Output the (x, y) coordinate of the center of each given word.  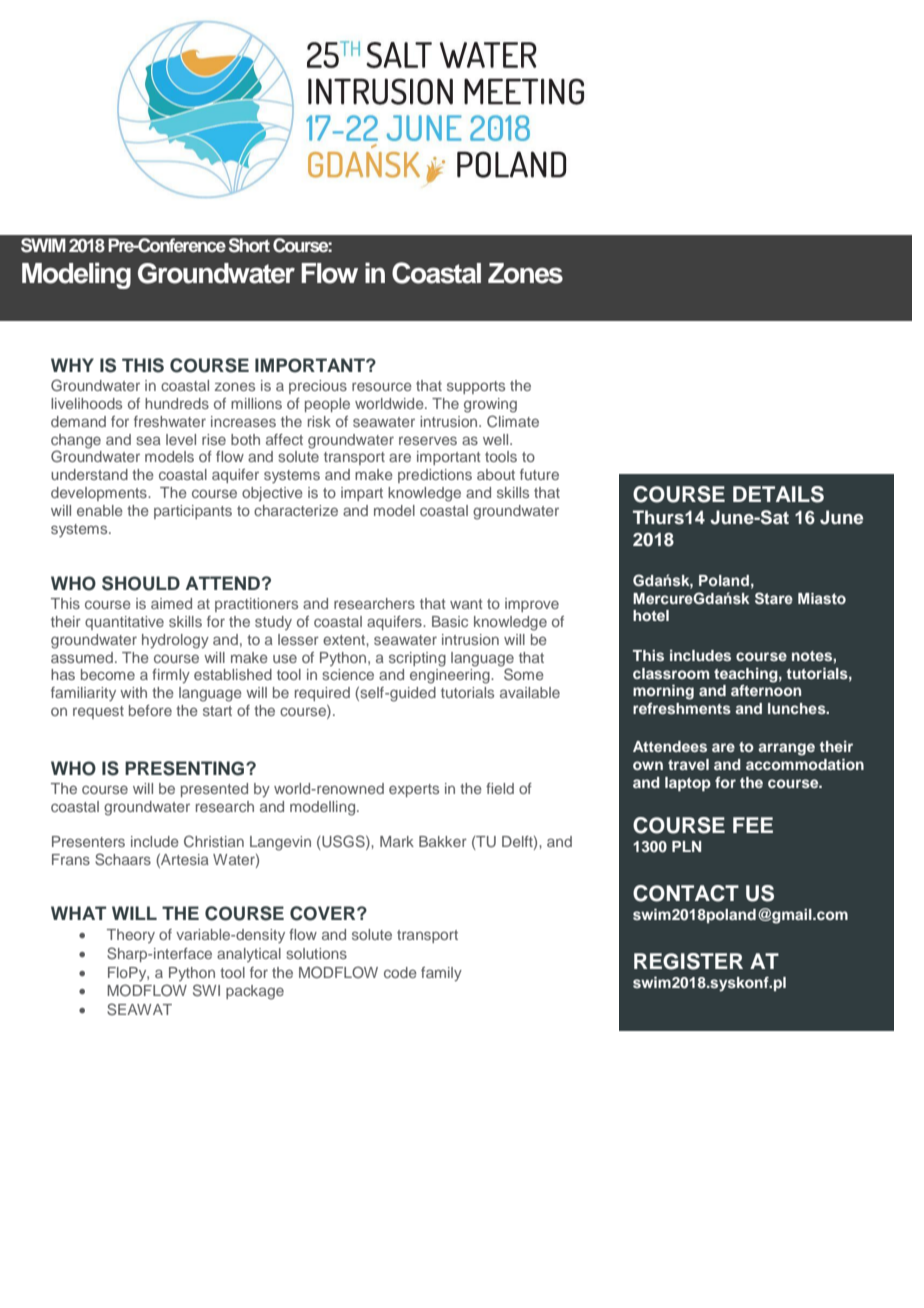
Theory (131, 936)
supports (476, 387)
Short (249, 245)
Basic (450, 621)
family (441, 974)
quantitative (124, 623)
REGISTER (688, 961)
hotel (651, 615)
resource (382, 386)
